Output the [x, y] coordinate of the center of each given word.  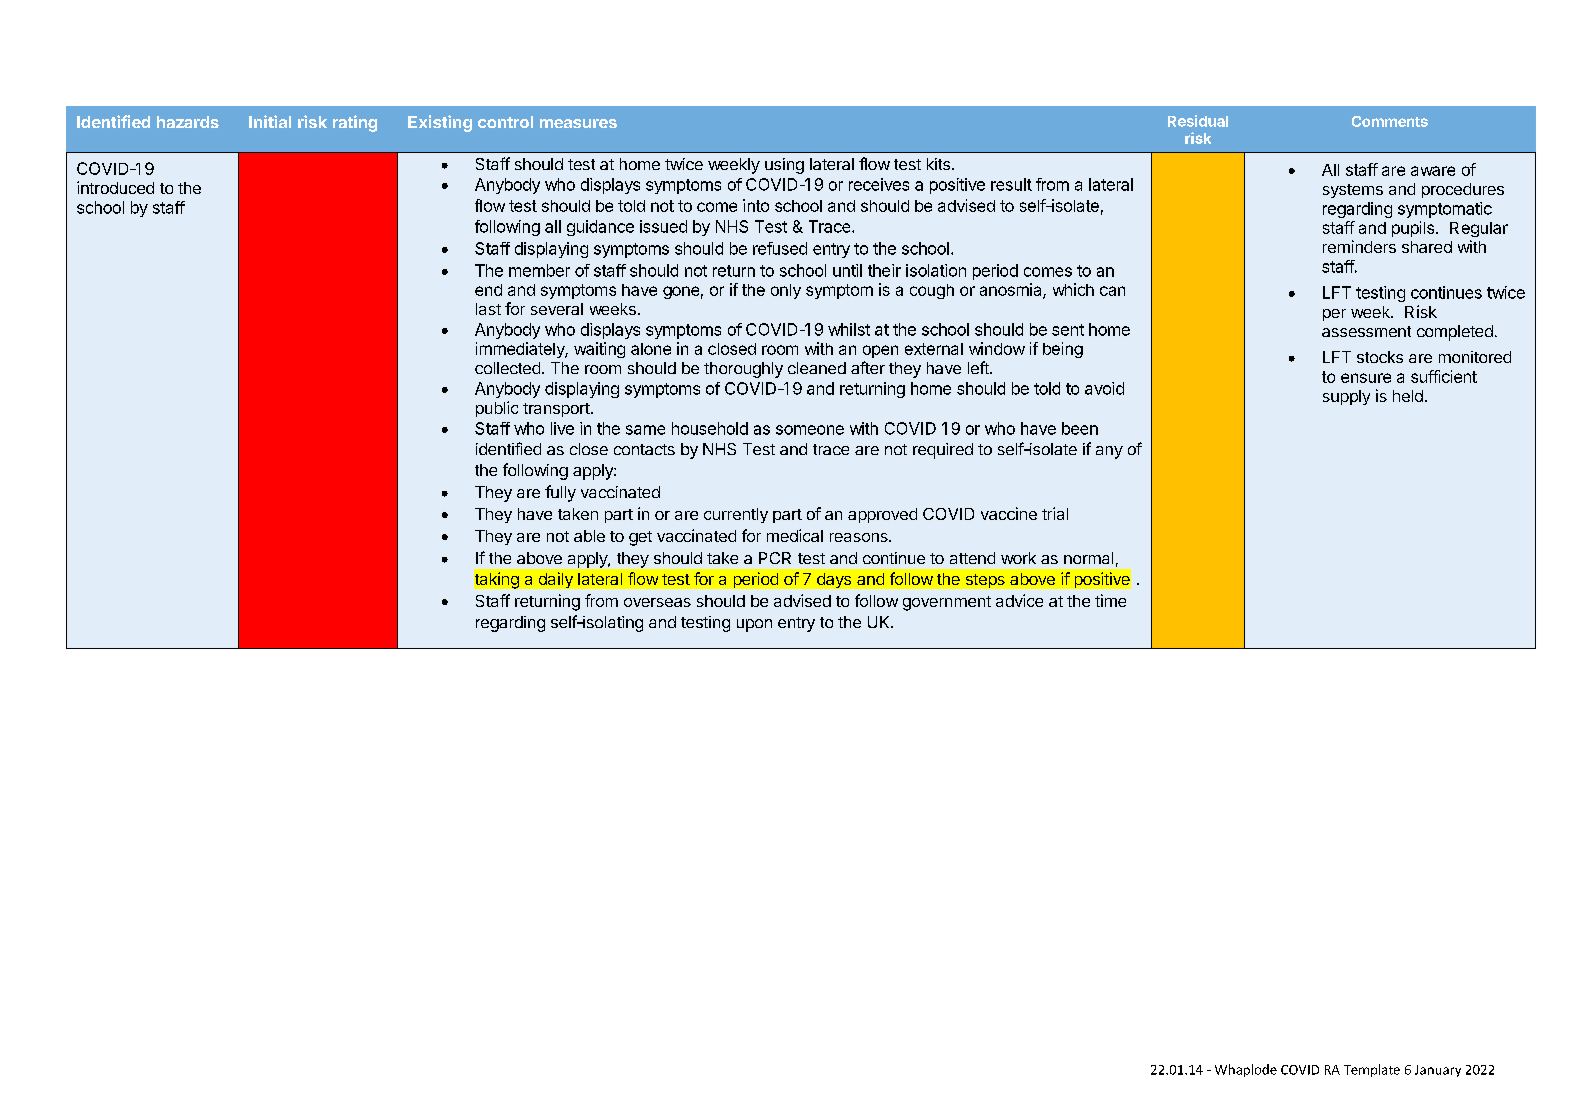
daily [556, 580]
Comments [1390, 121]
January [1438, 1071]
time [1110, 600]
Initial [270, 121]
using [784, 166]
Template [1372, 1070]
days [834, 580]
